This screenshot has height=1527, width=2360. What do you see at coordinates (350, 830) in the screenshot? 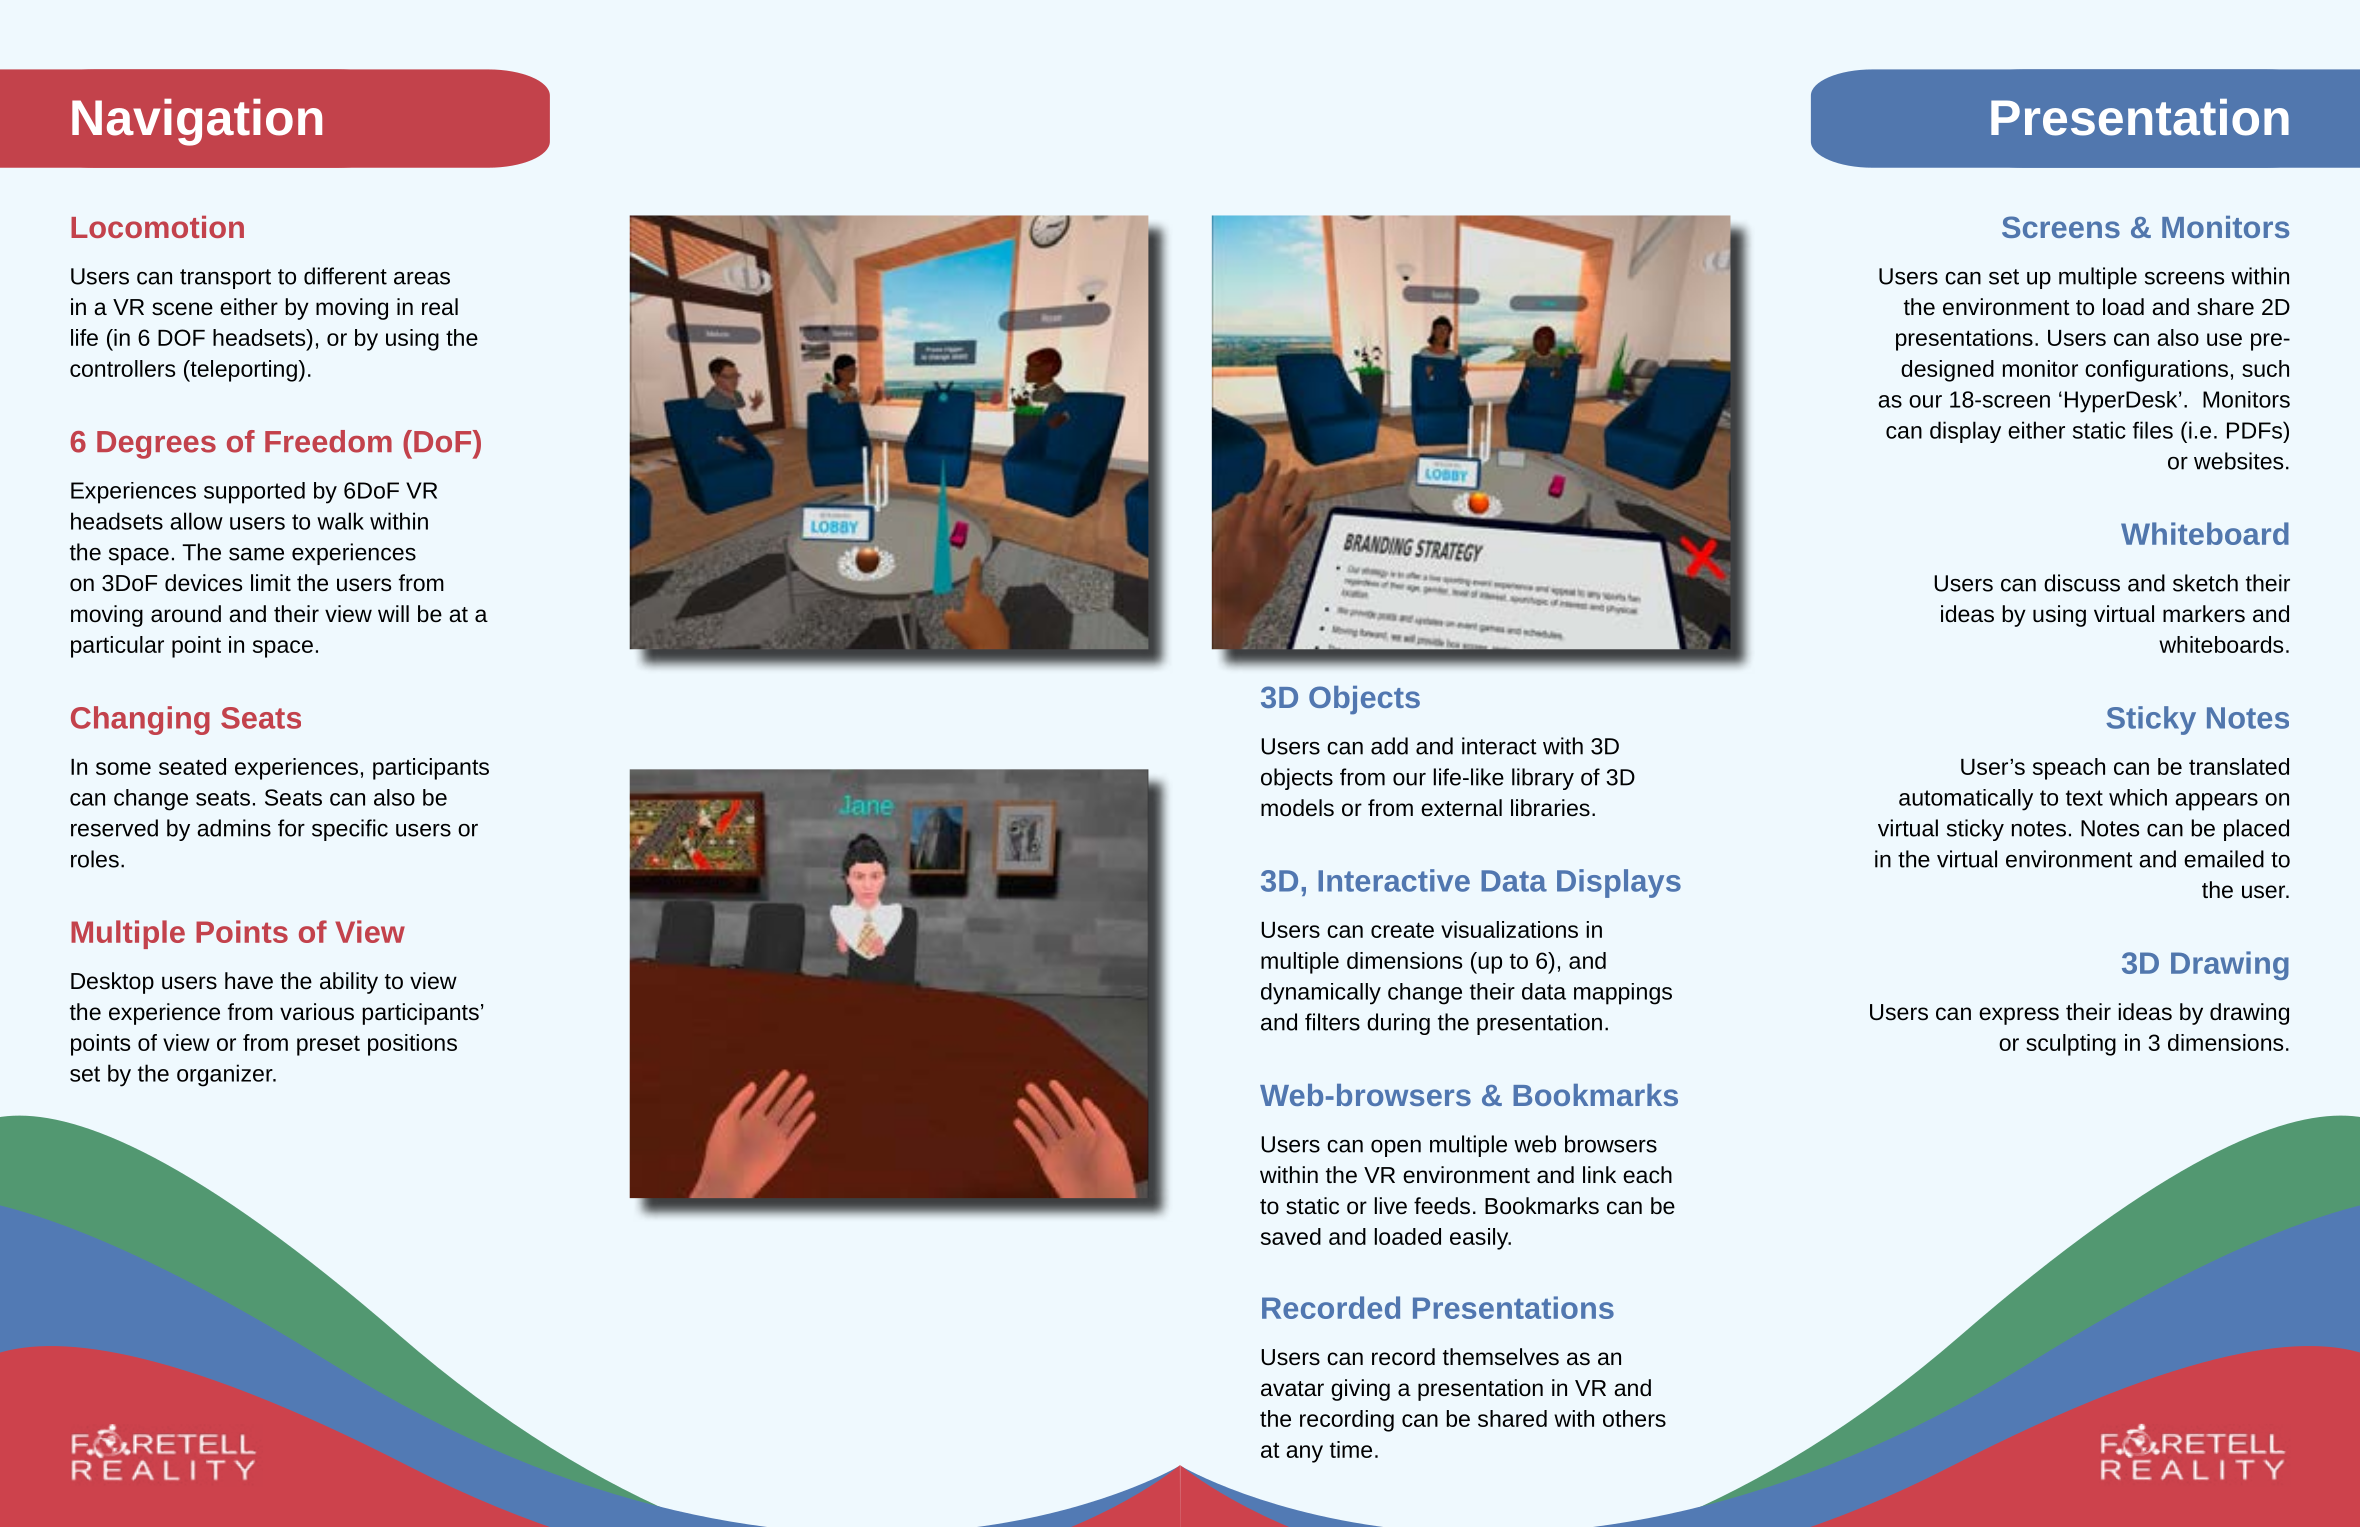
I see `specific` at bounding box center [350, 830].
